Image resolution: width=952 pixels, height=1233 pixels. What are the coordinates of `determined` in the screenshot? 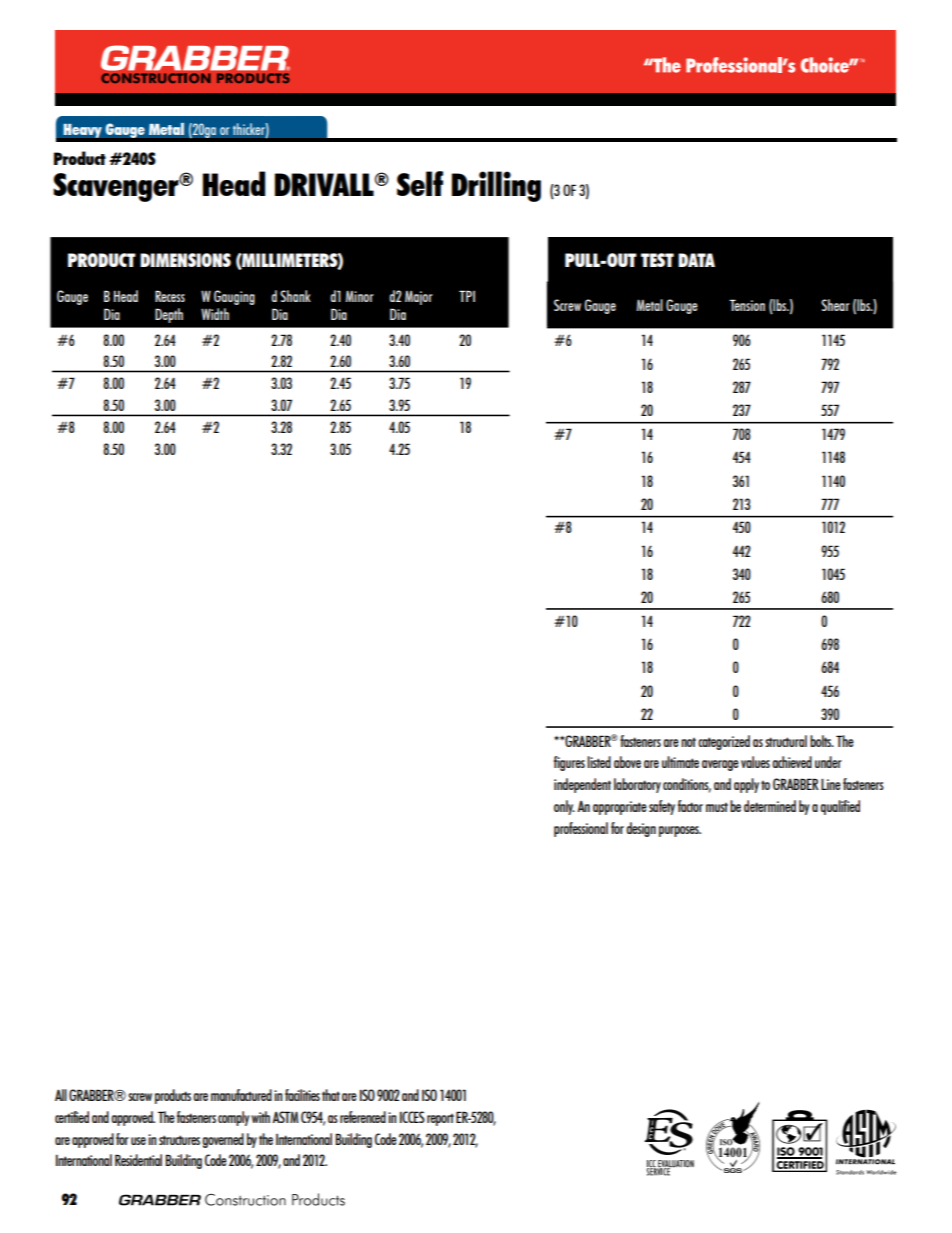 It's located at (770, 806).
